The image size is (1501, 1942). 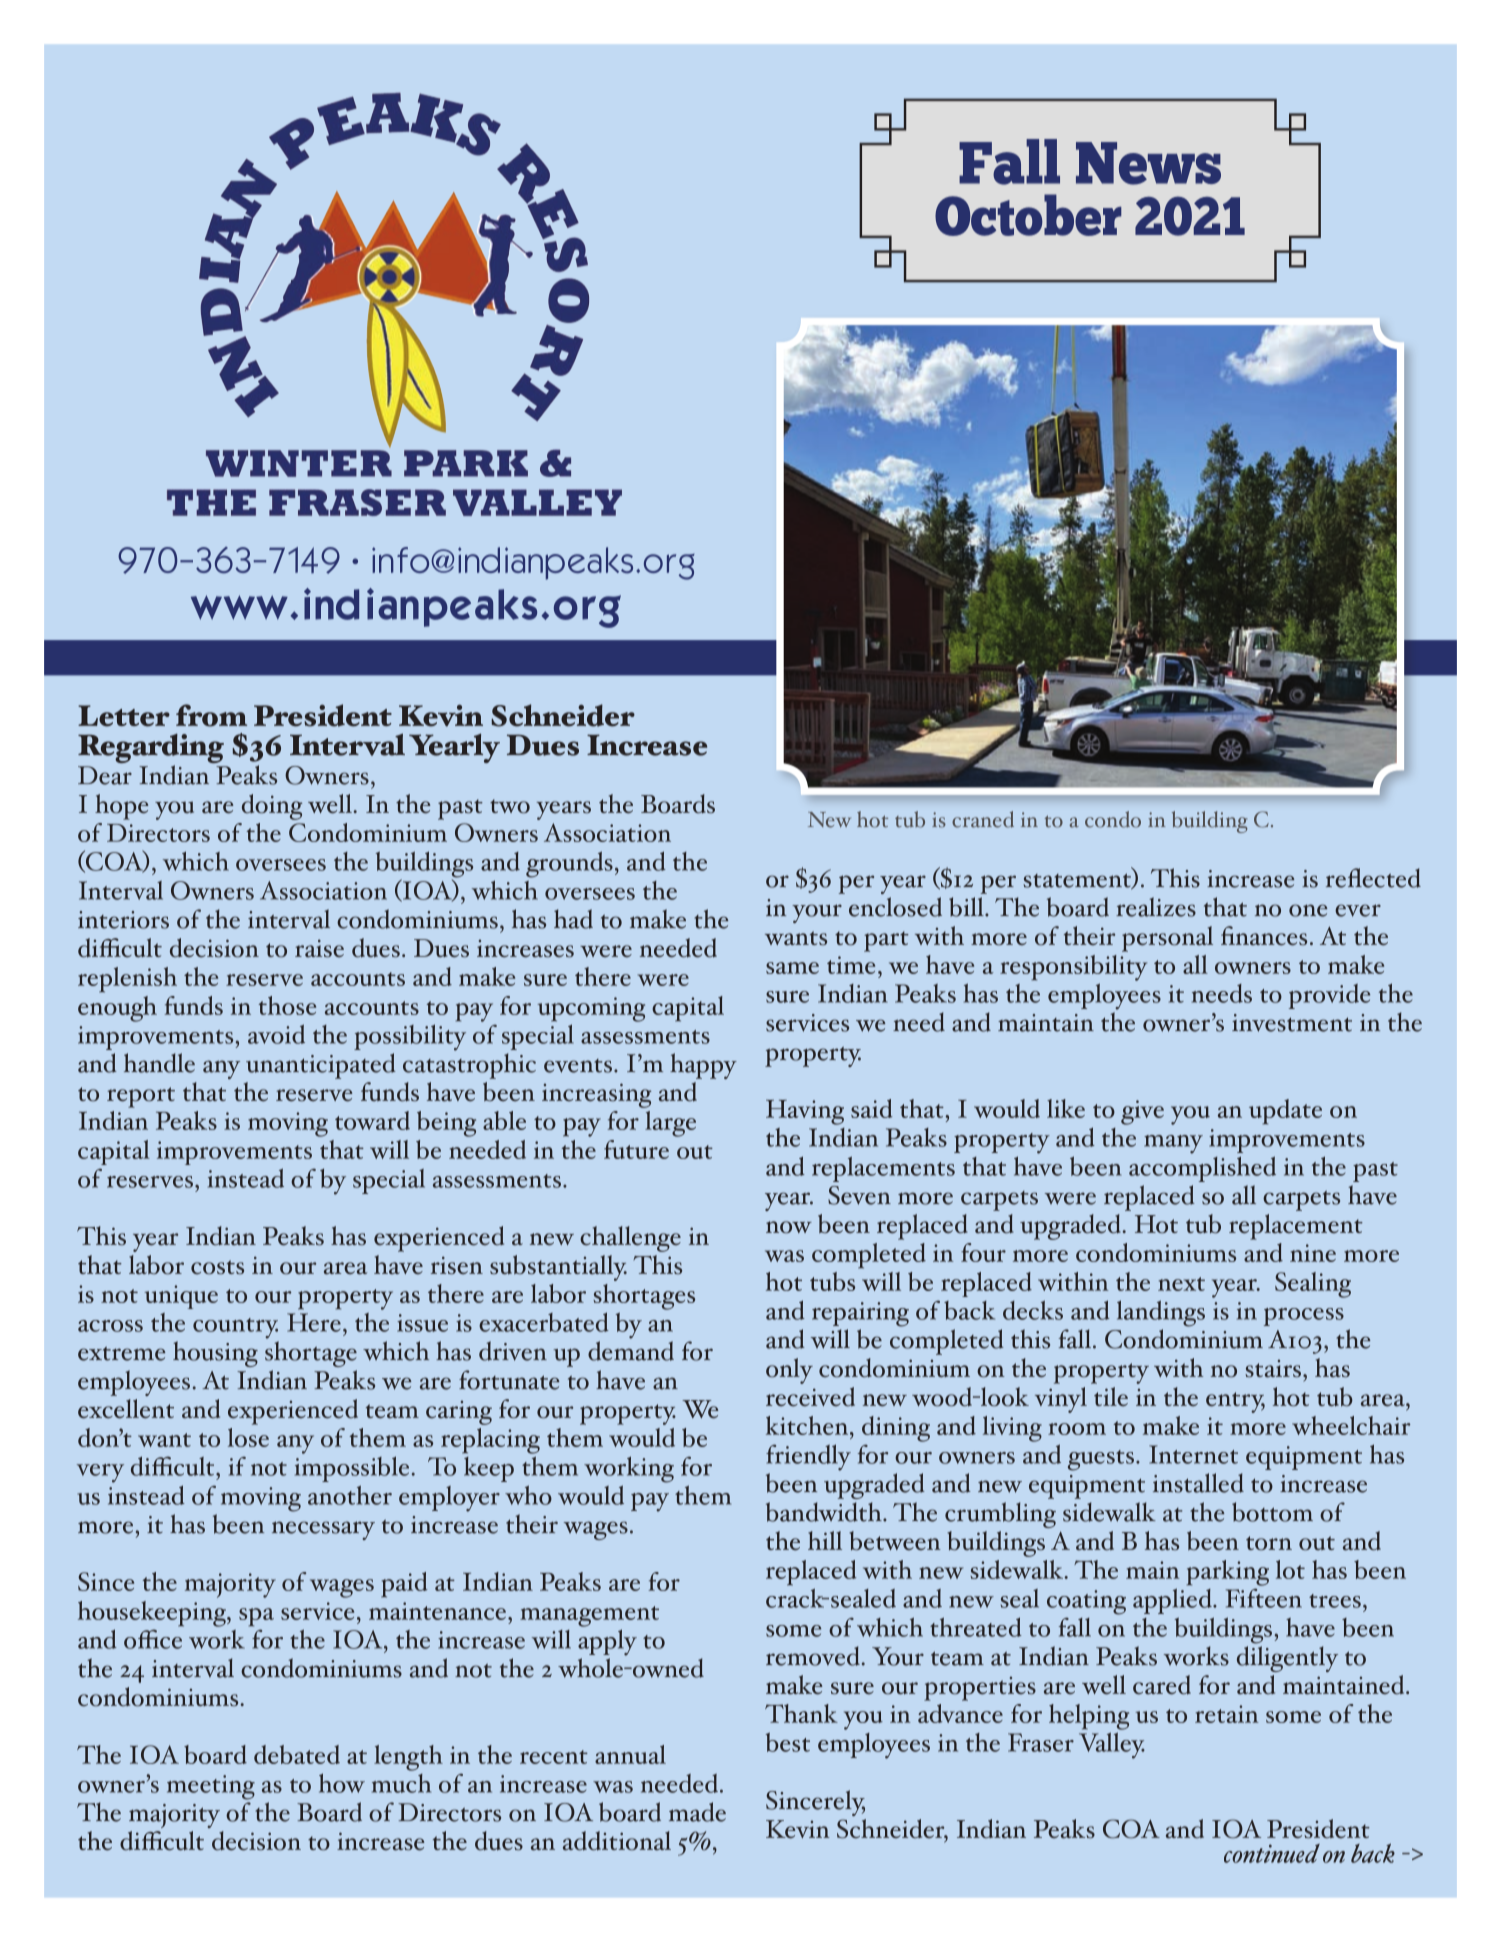 What do you see at coordinates (1202, 1169) in the screenshot?
I see `accomplished` at bounding box center [1202, 1169].
